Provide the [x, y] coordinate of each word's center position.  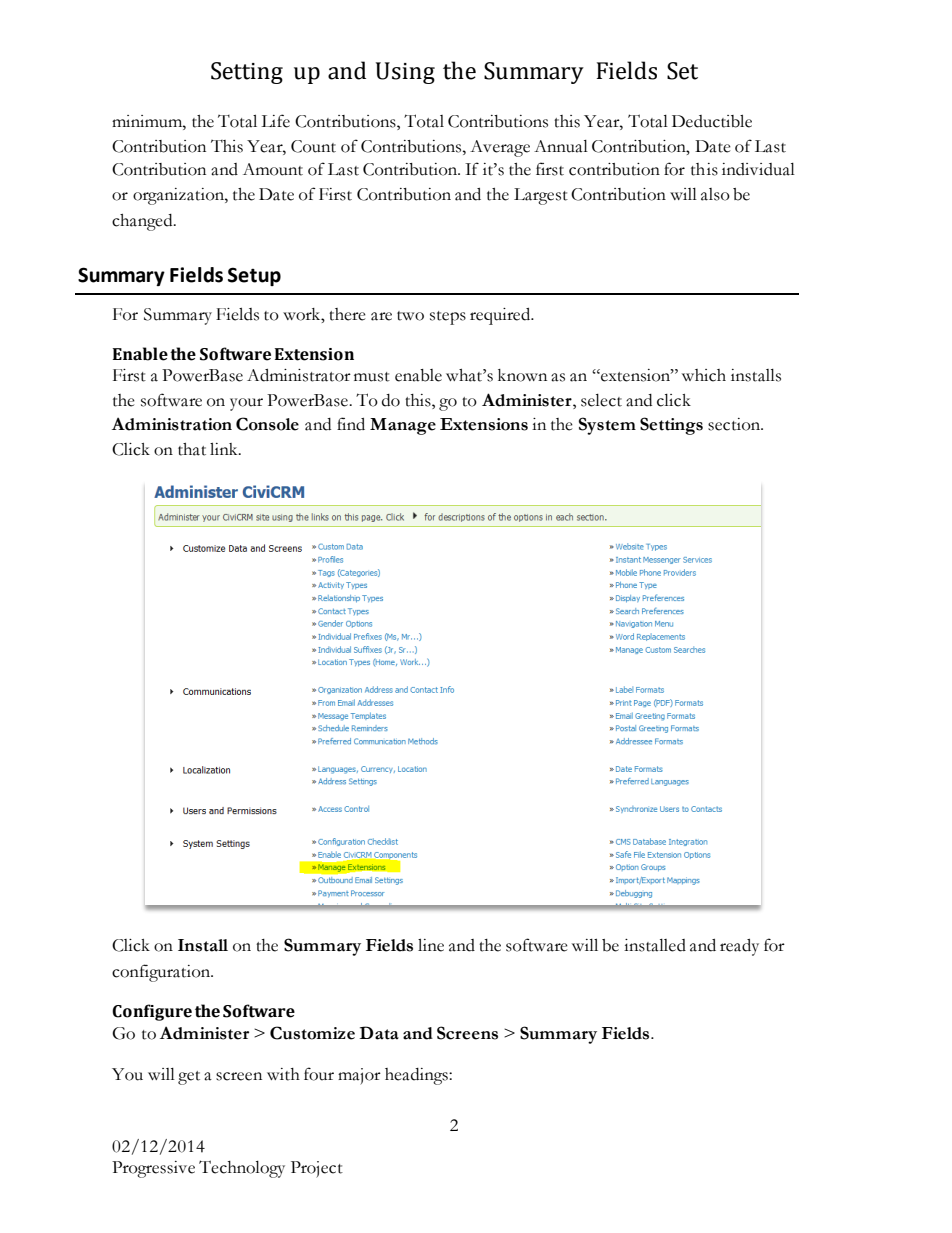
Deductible [712, 121]
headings [417, 1076]
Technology [242, 1169]
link [225, 449]
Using [405, 73]
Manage [403, 426]
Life [275, 121]
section [735, 424]
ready [739, 947]
